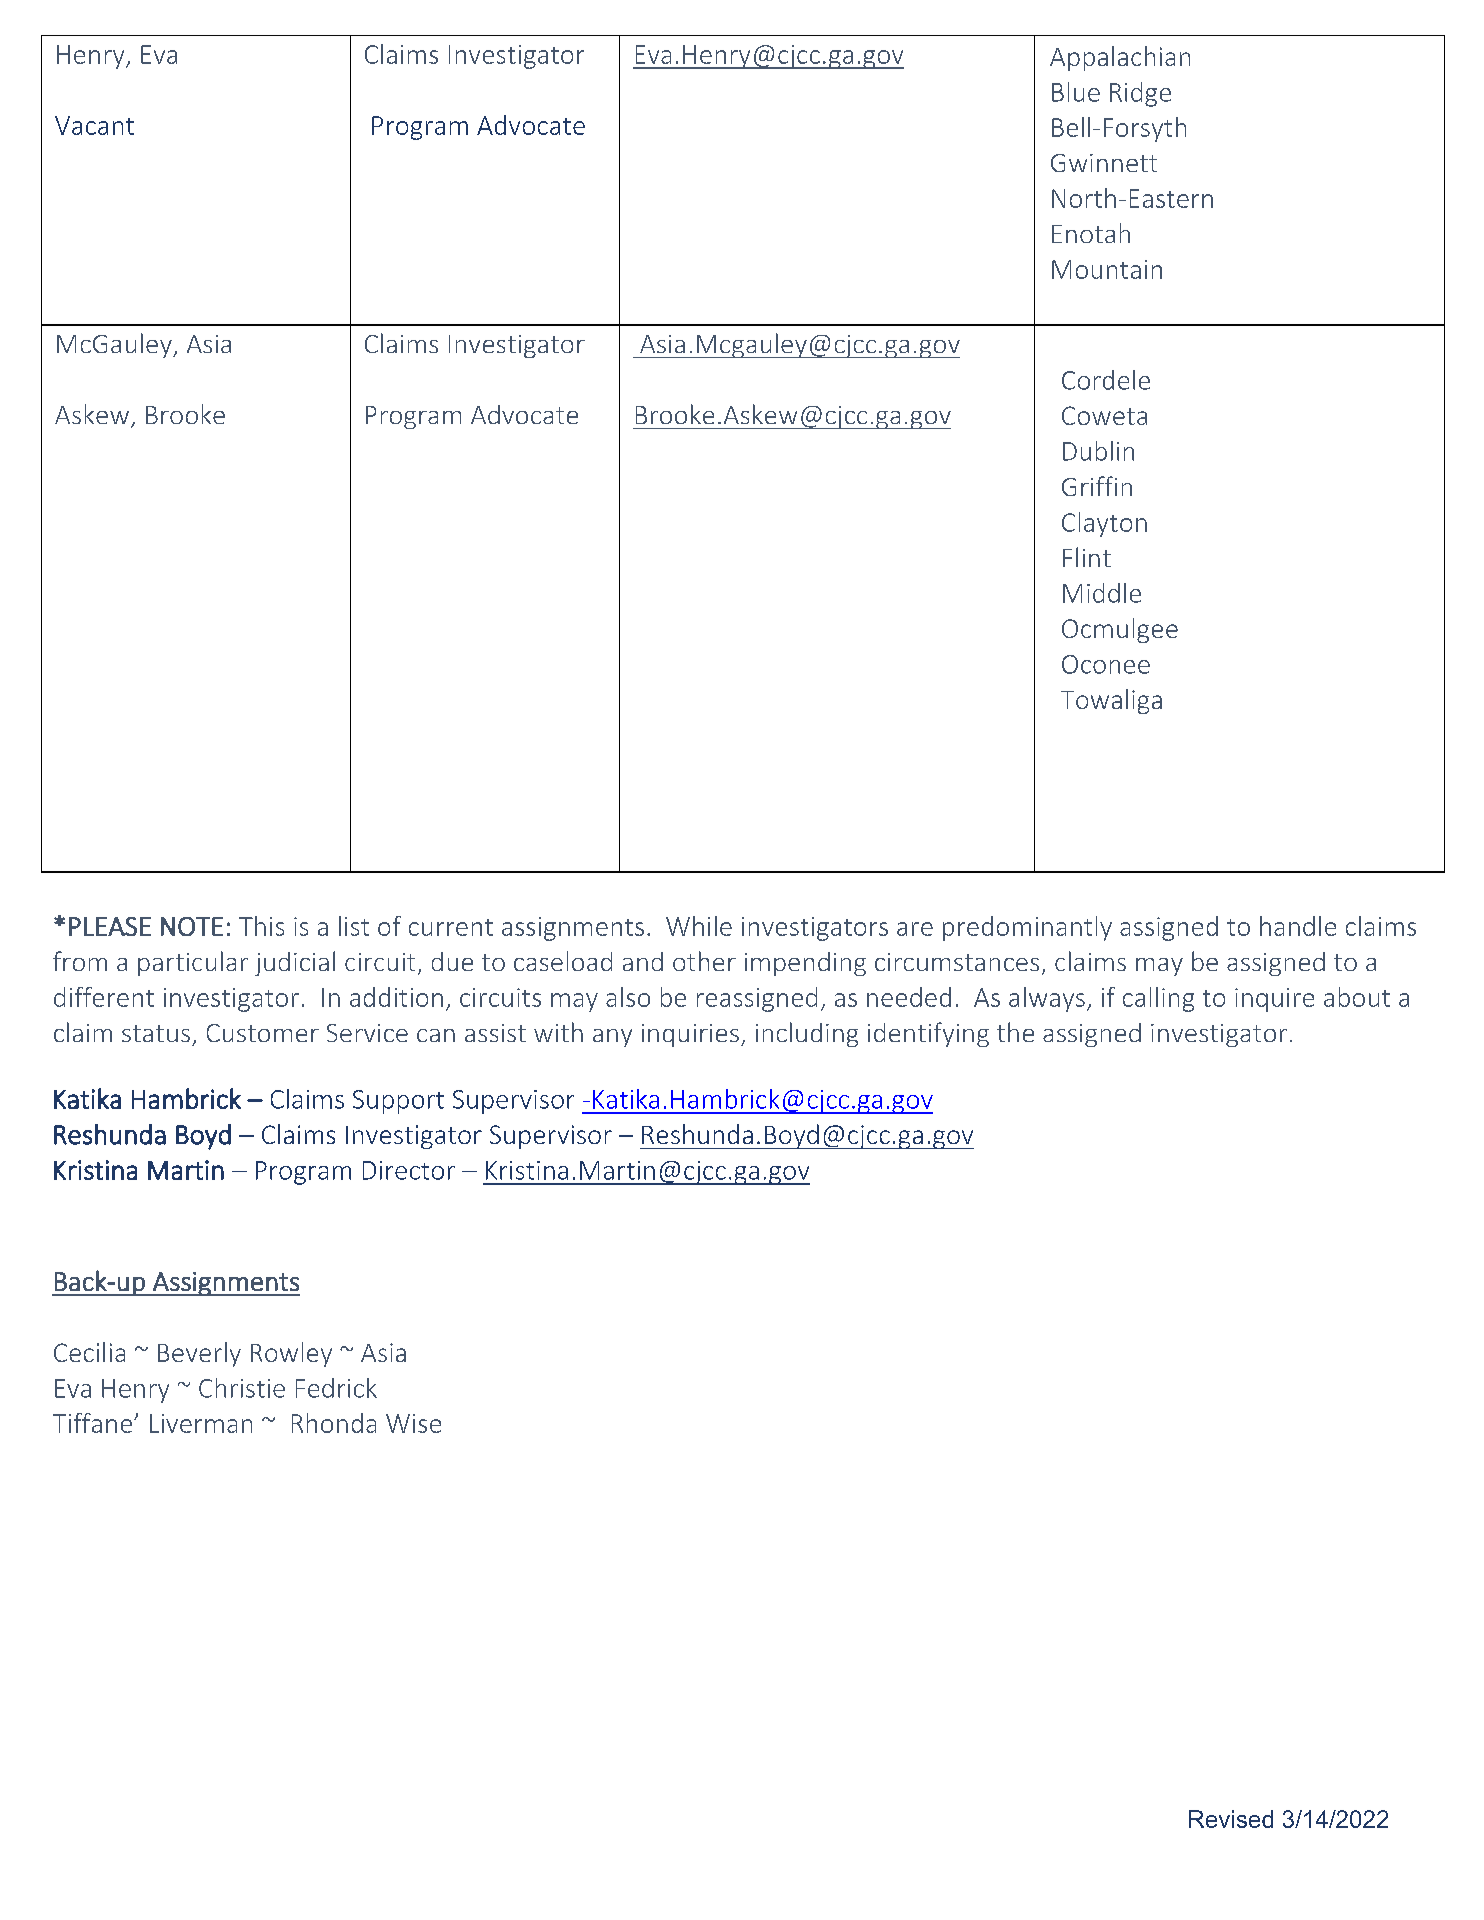 This image has height=1920, width=1484. I want to click on This, so click(261, 926).
